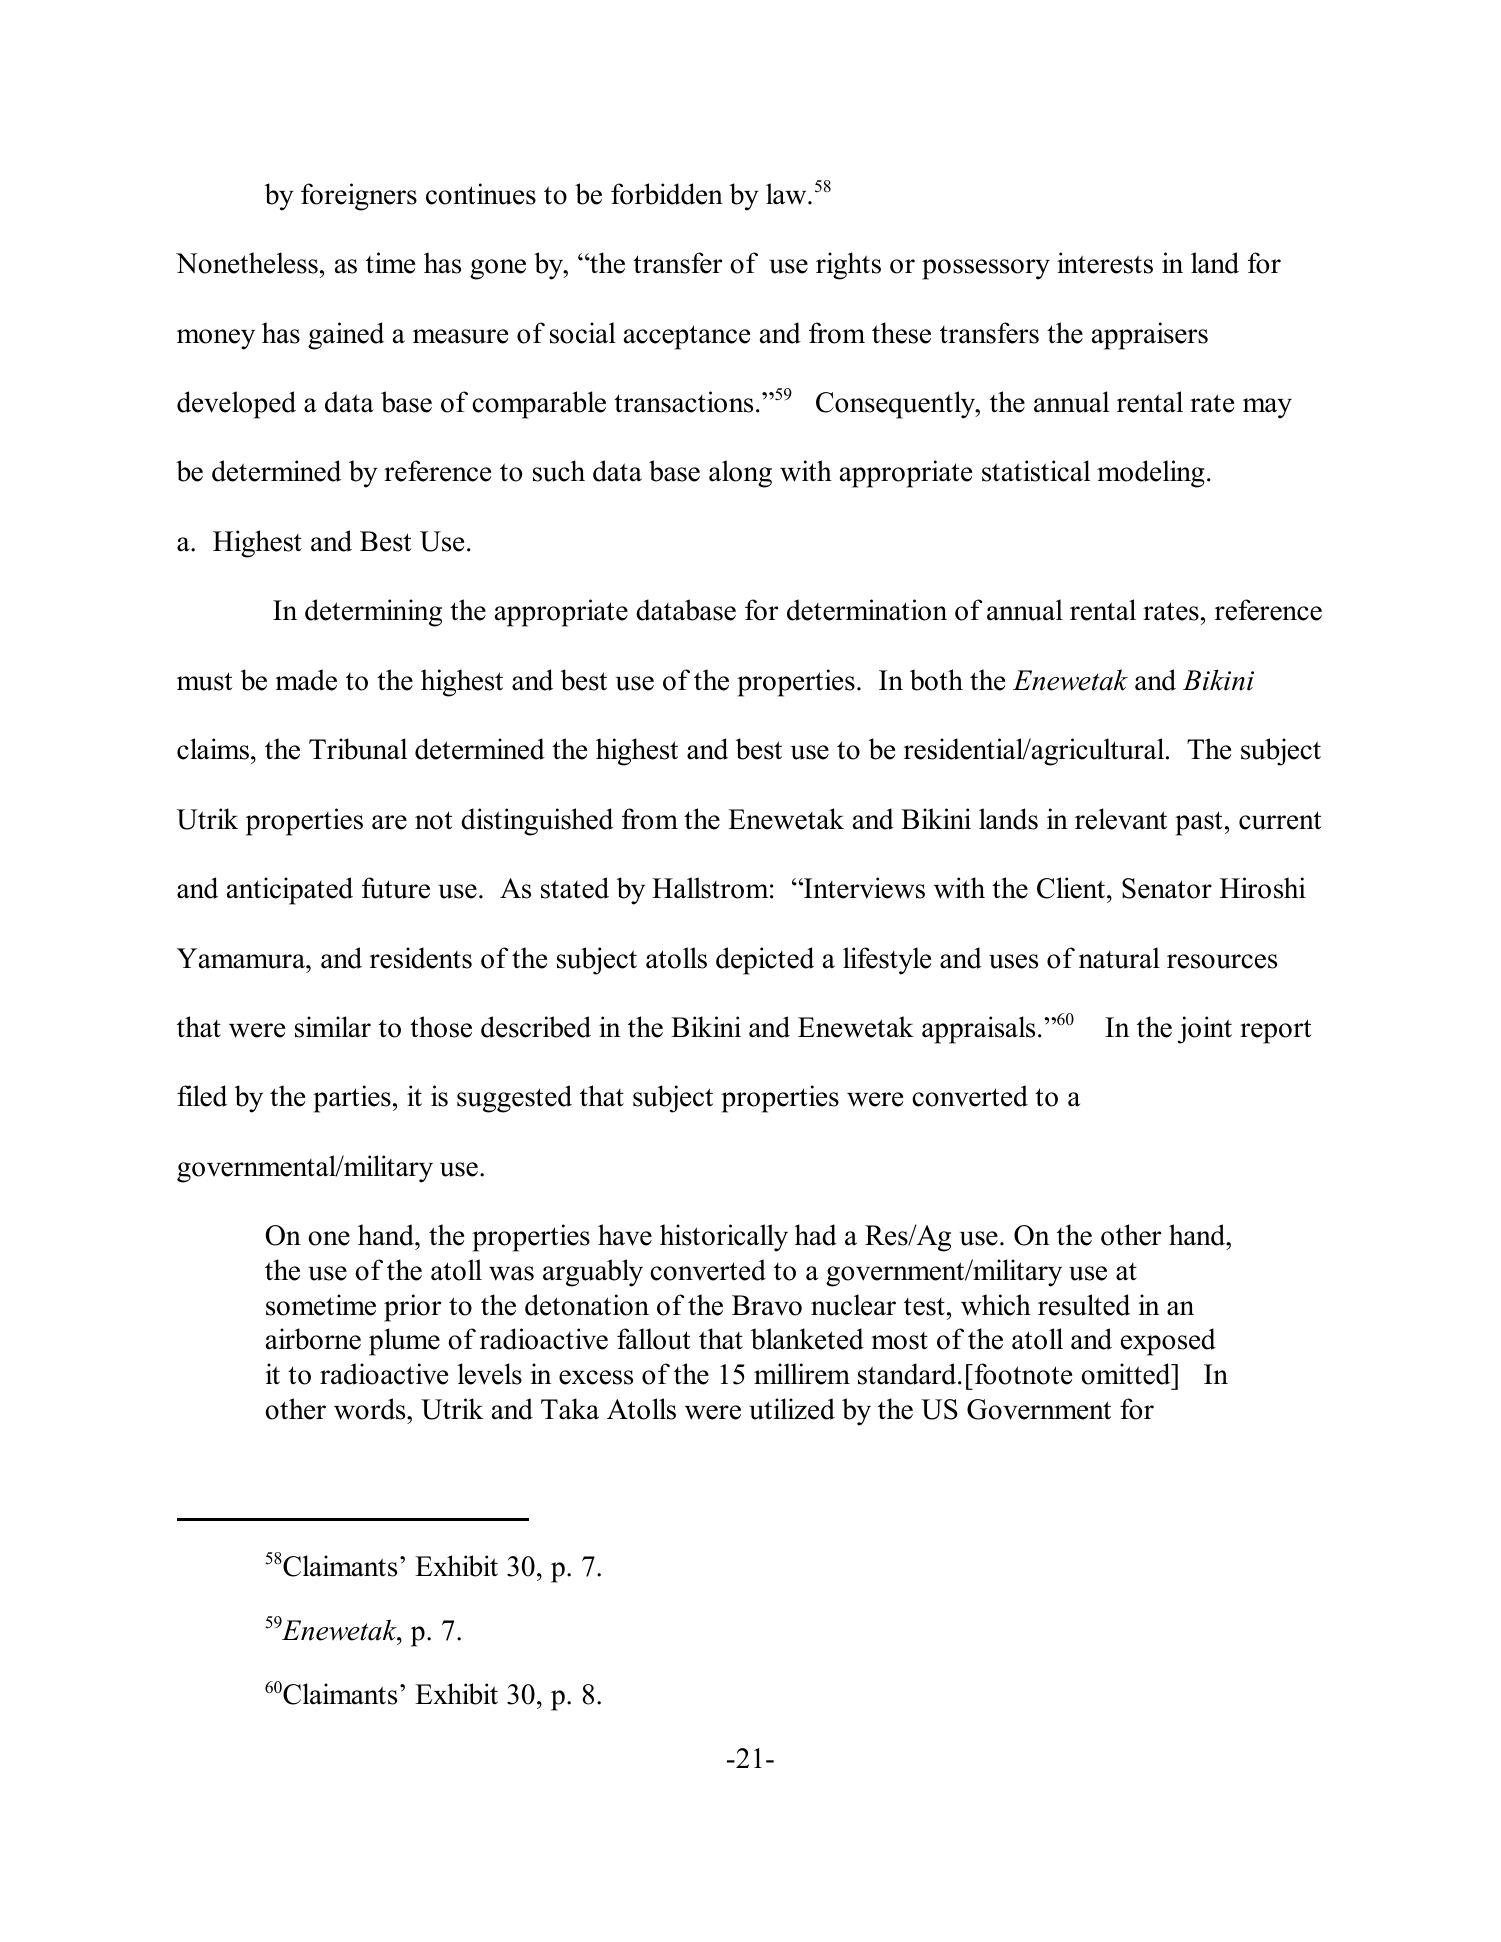 This image has height=1942, width=1501. I want to click on interests, so click(1105, 263).
